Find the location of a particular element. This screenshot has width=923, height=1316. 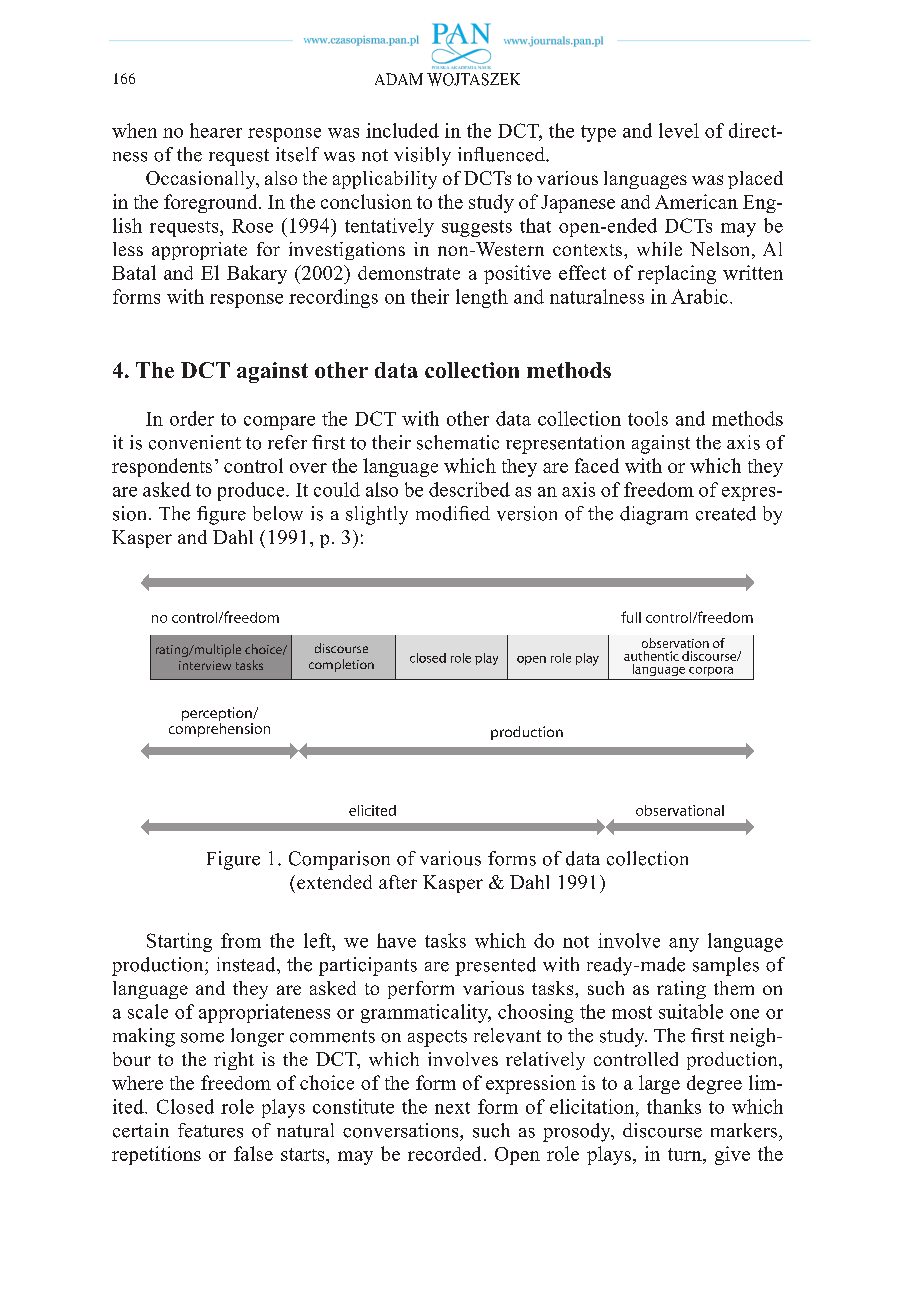

completion is located at coordinates (341, 665).
